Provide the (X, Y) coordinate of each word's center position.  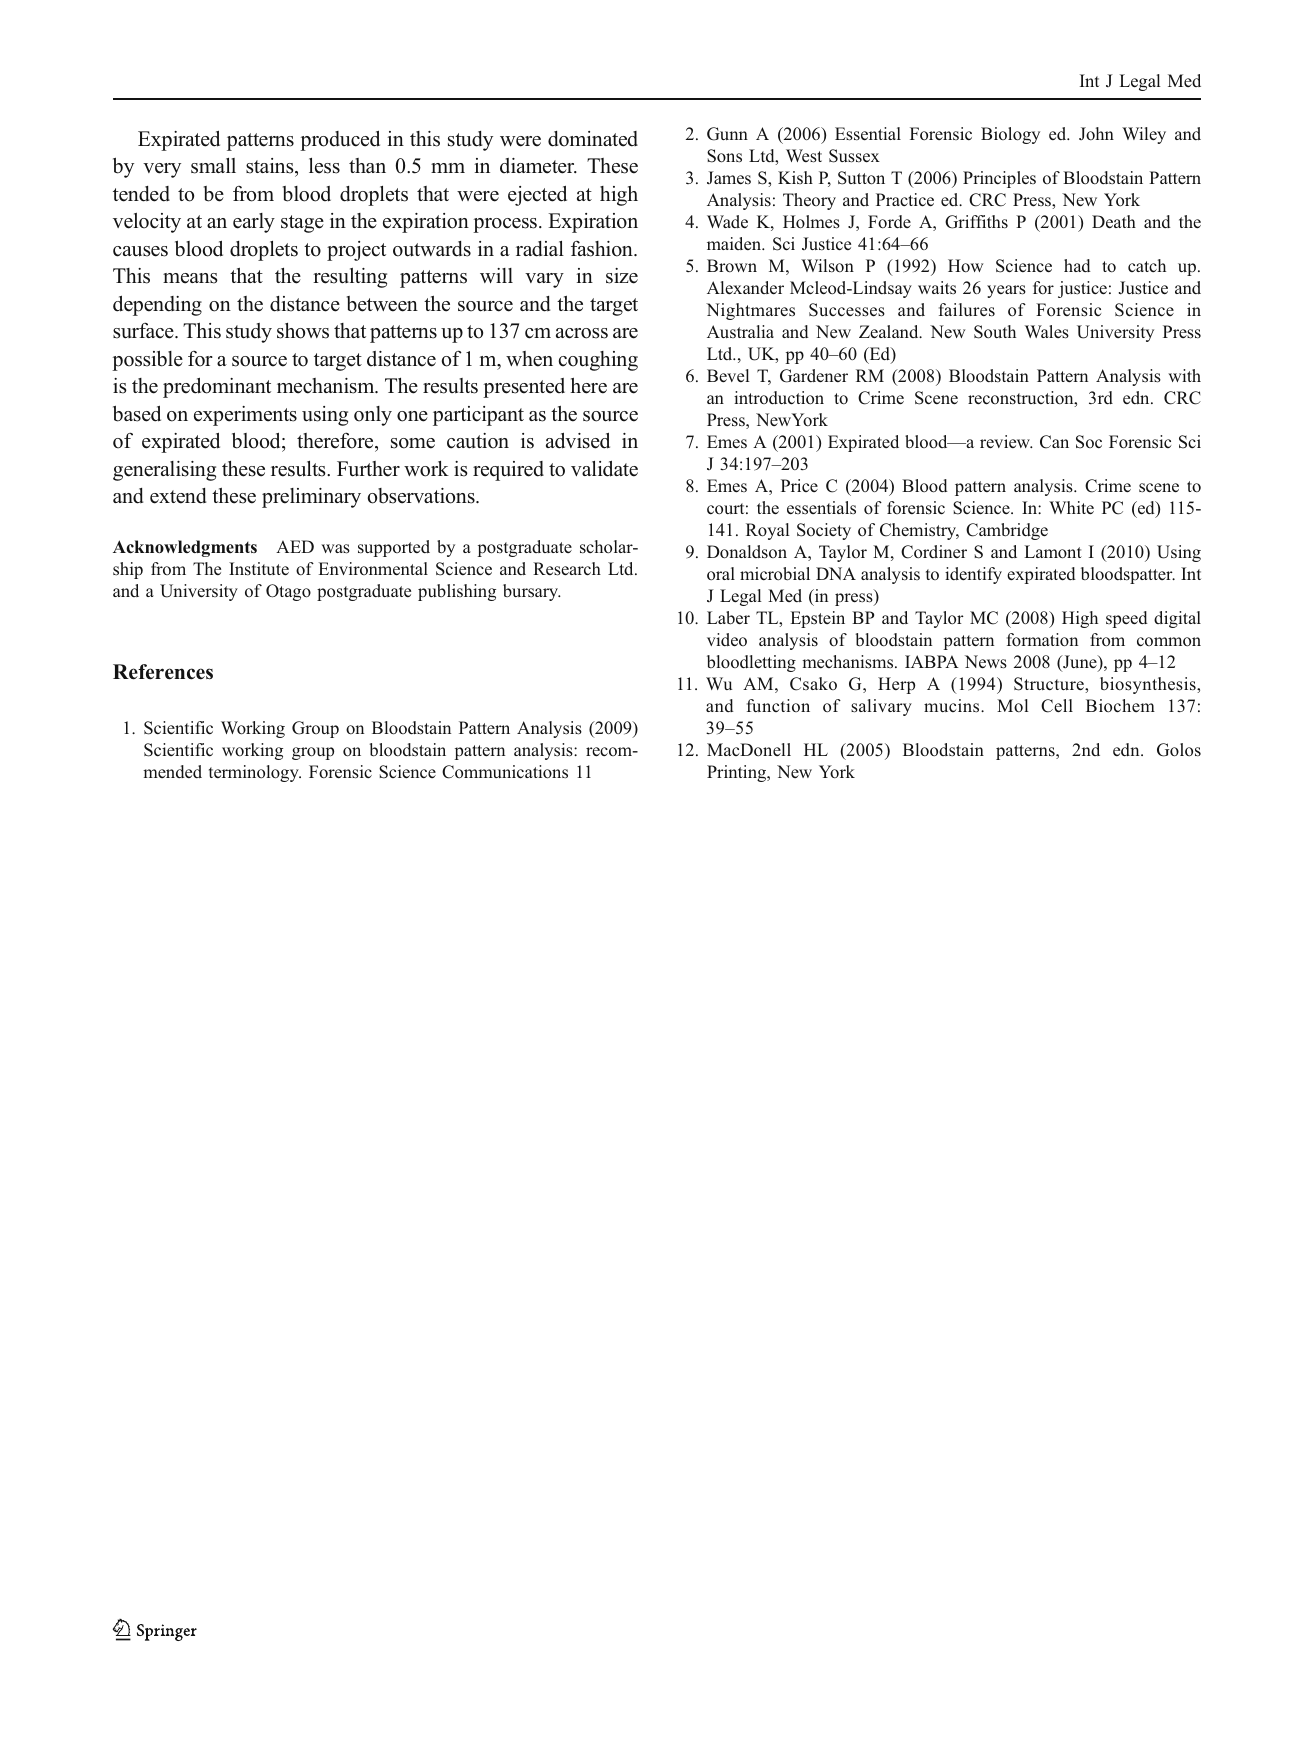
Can (1054, 442)
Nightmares (750, 311)
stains (271, 167)
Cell (1057, 706)
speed (1127, 619)
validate (604, 469)
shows (303, 331)
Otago (288, 592)
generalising (164, 471)
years (1006, 291)
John (1096, 134)
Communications (505, 772)
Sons (724, 156)
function (778, 705)
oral (721, 574)
